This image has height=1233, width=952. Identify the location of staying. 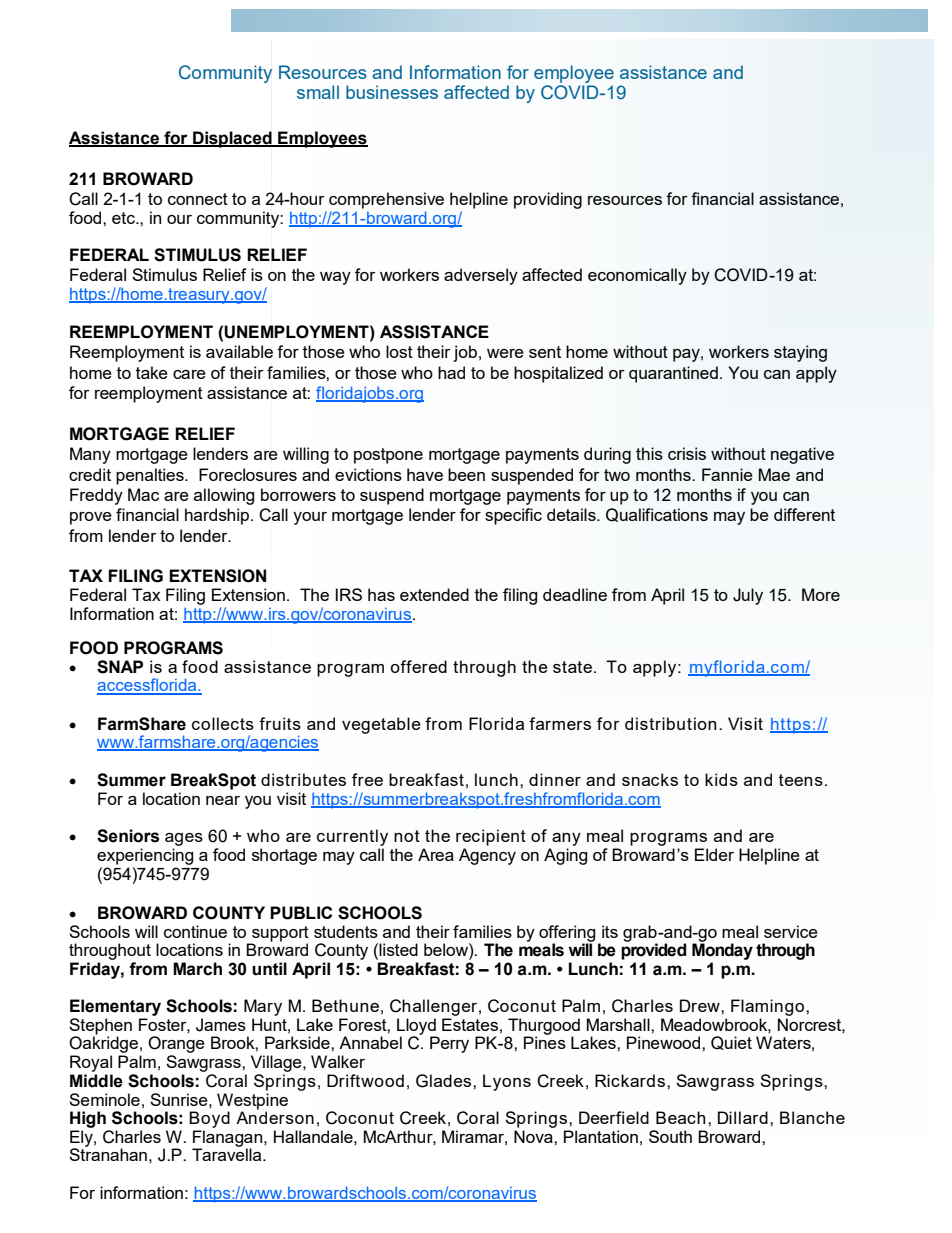
(800, 353).
